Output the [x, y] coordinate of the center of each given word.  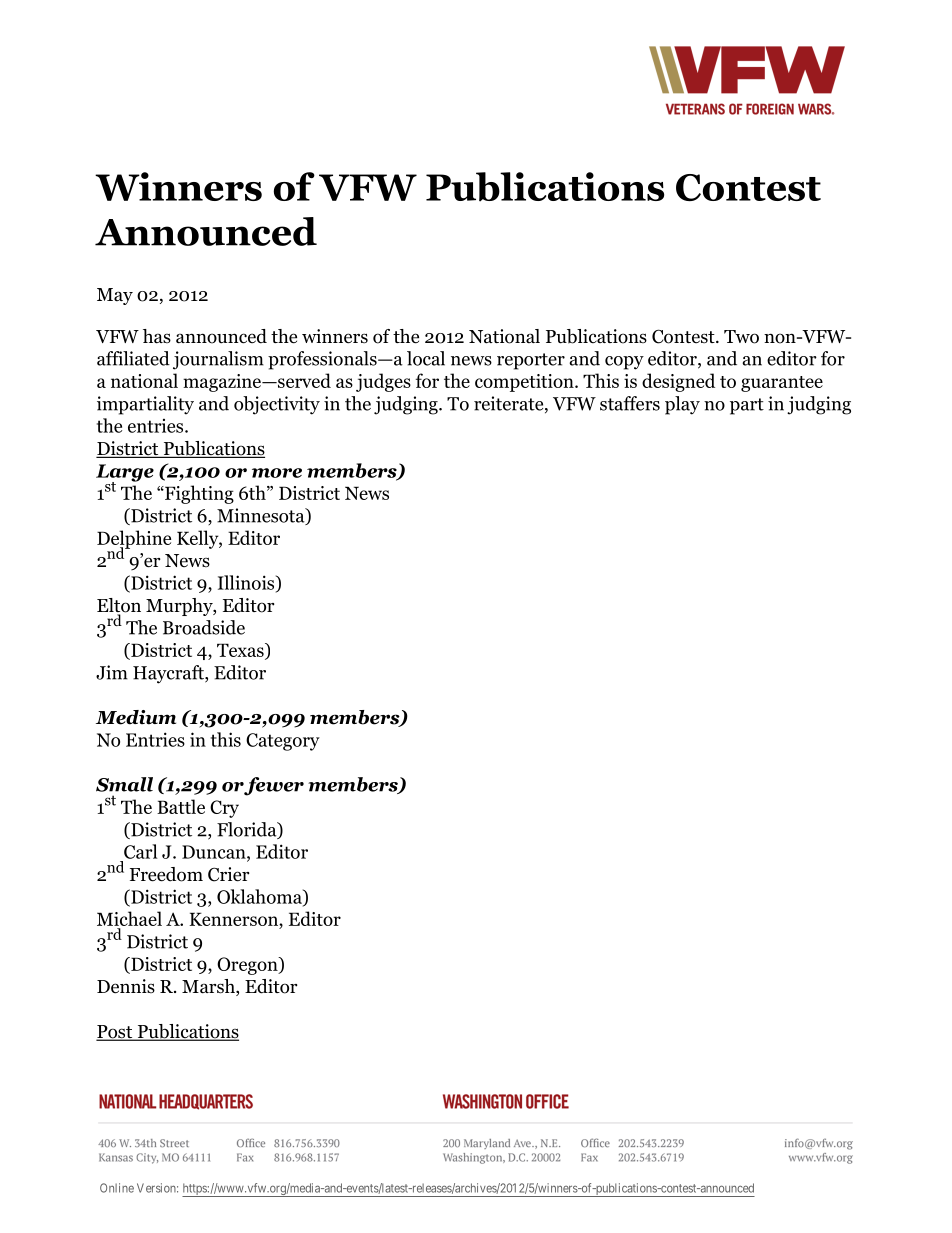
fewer [273, 786]
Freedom [166, 874]
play [682, 405]
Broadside [204, 627]
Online [117, 1188]
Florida [248, 830]
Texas [241, 651]
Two [741, 337]
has [157, 336]
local [426, 358]
